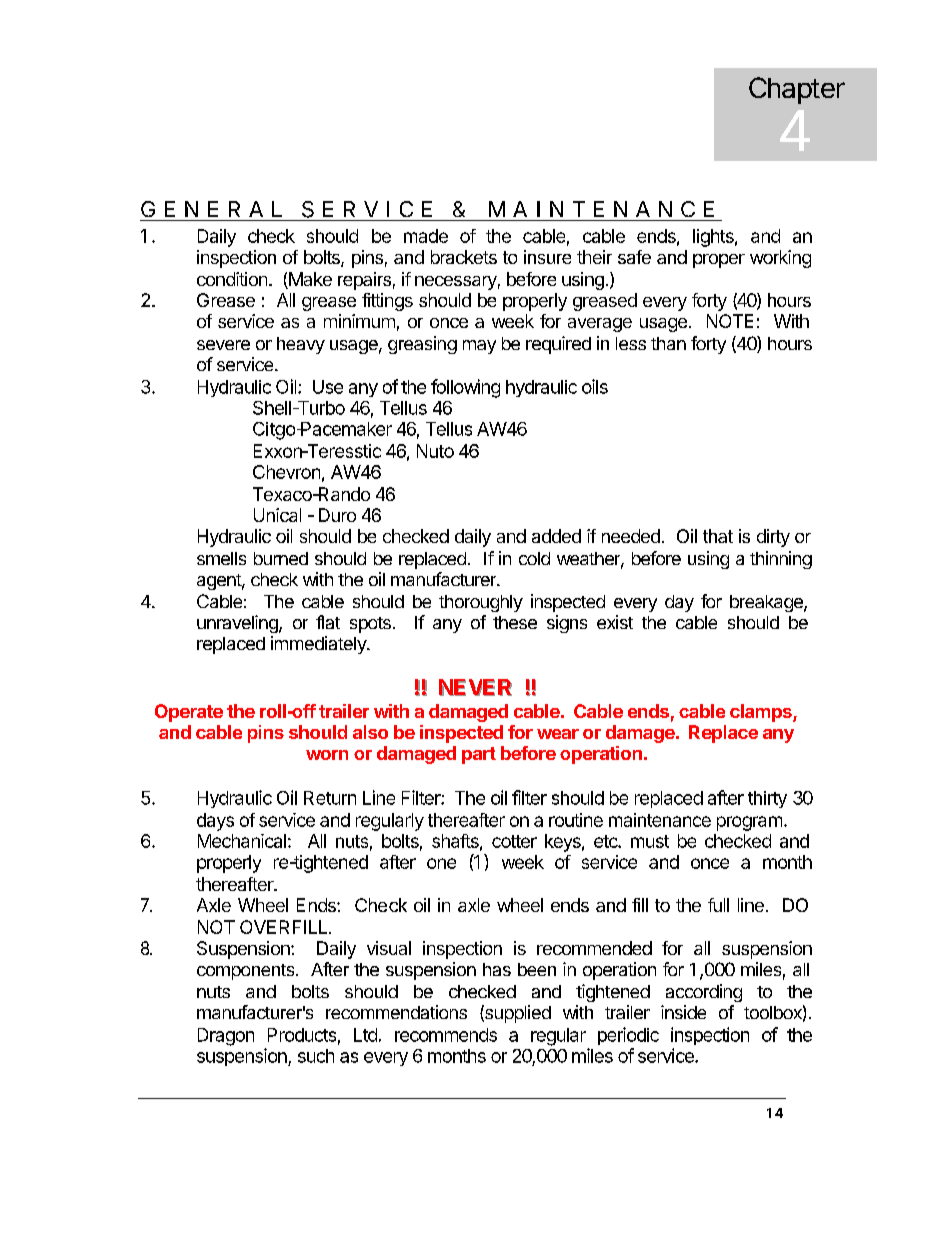 The image size is (952, 1233). What do you see at coordinates (749, 823) in the document?
I see `program` at bounding box center [749, 823].
